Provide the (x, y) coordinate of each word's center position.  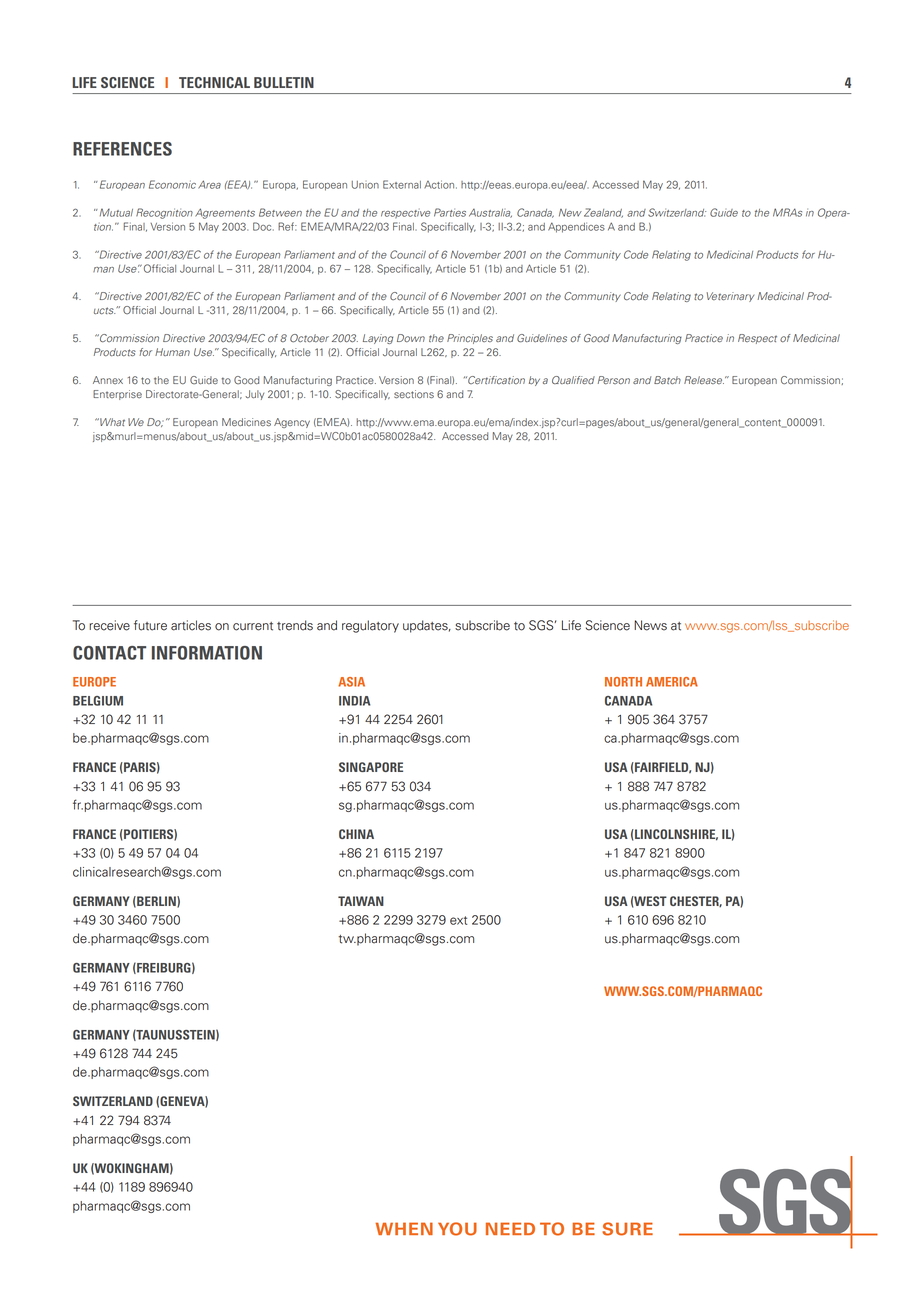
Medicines (246, 422)
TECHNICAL (214, 82)
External (402, 184)
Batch (667, 380)
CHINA (356, 834)
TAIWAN (361, 901)
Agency (292, 423)
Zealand (603, 213)
